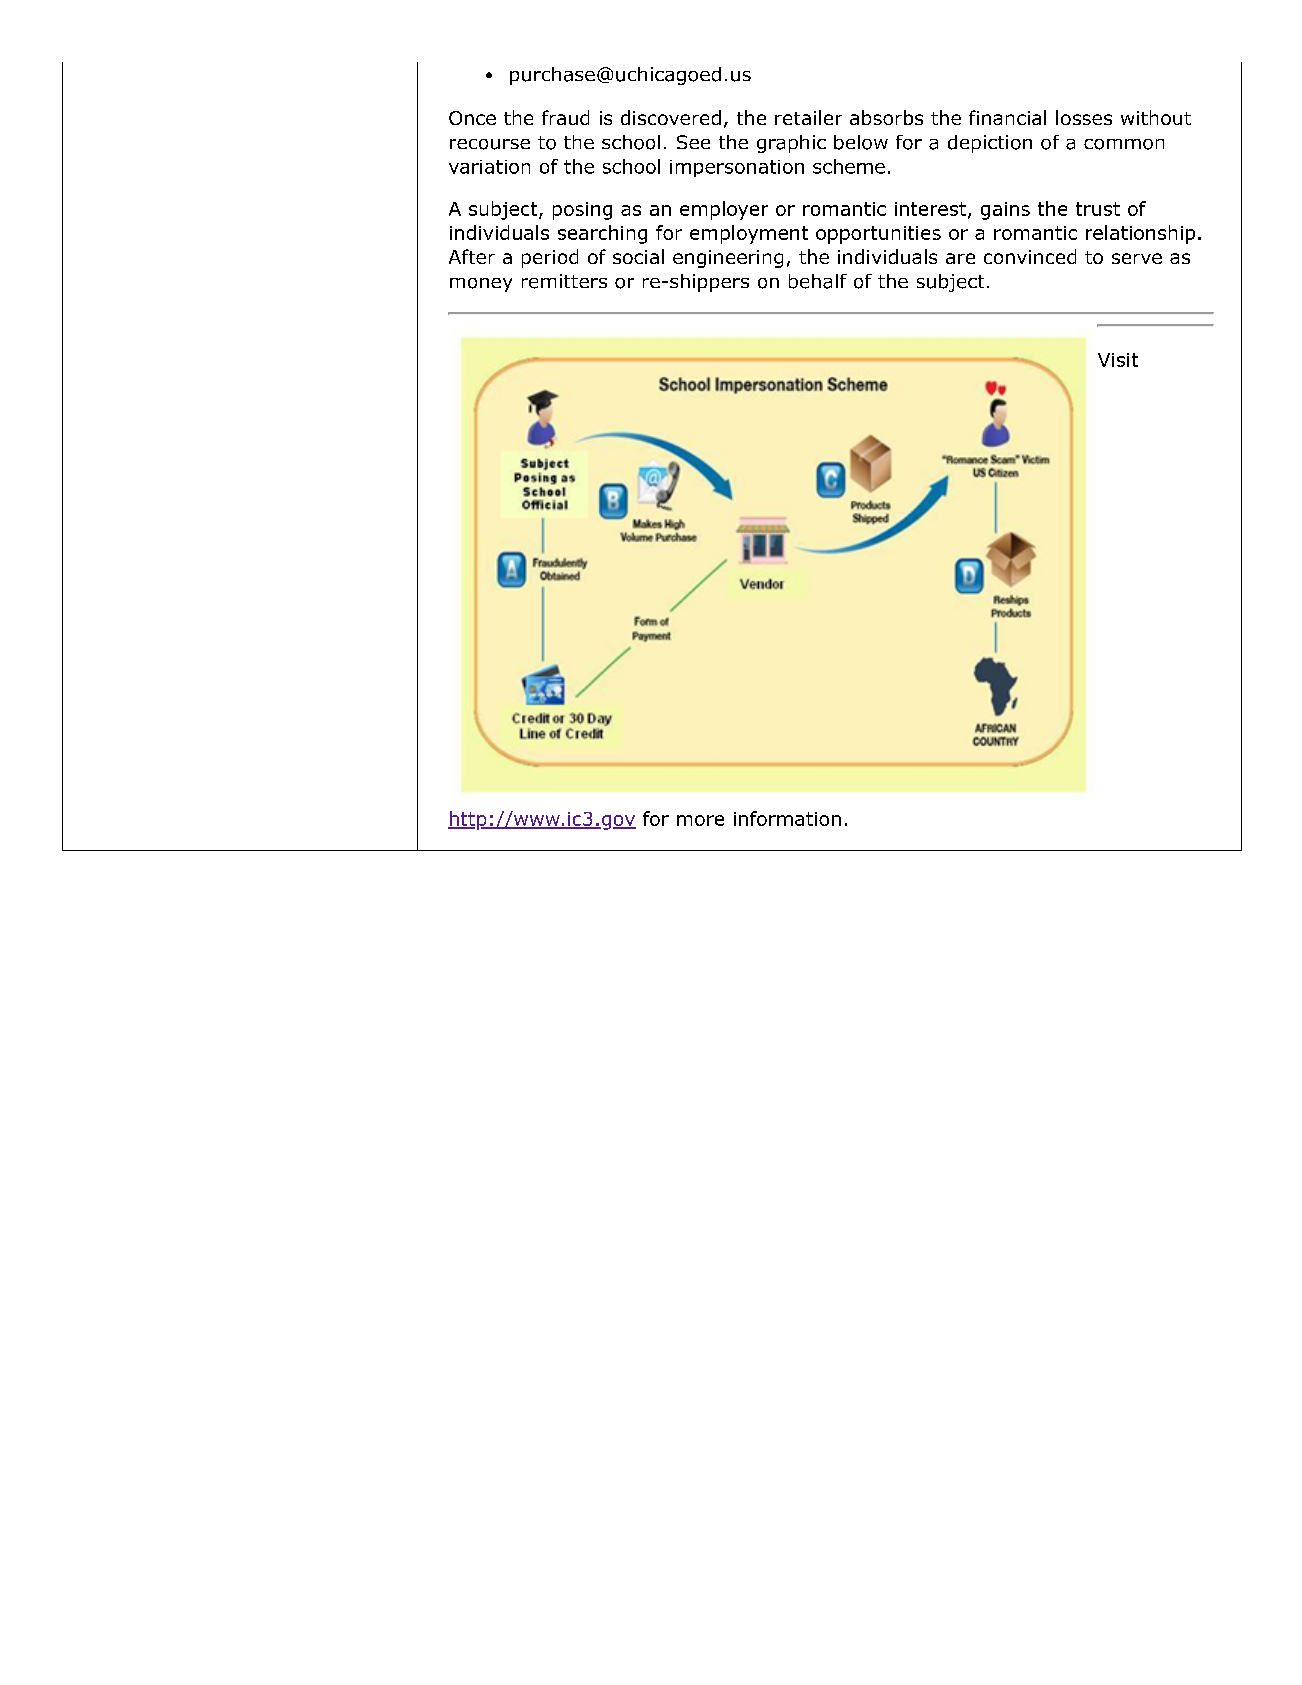 The width and height of the screenshot is (1302, 1685). What do you see at coordinates (1030, 256) in the screenshot?
I see `convinced` at bounding box center [1030, 256].
